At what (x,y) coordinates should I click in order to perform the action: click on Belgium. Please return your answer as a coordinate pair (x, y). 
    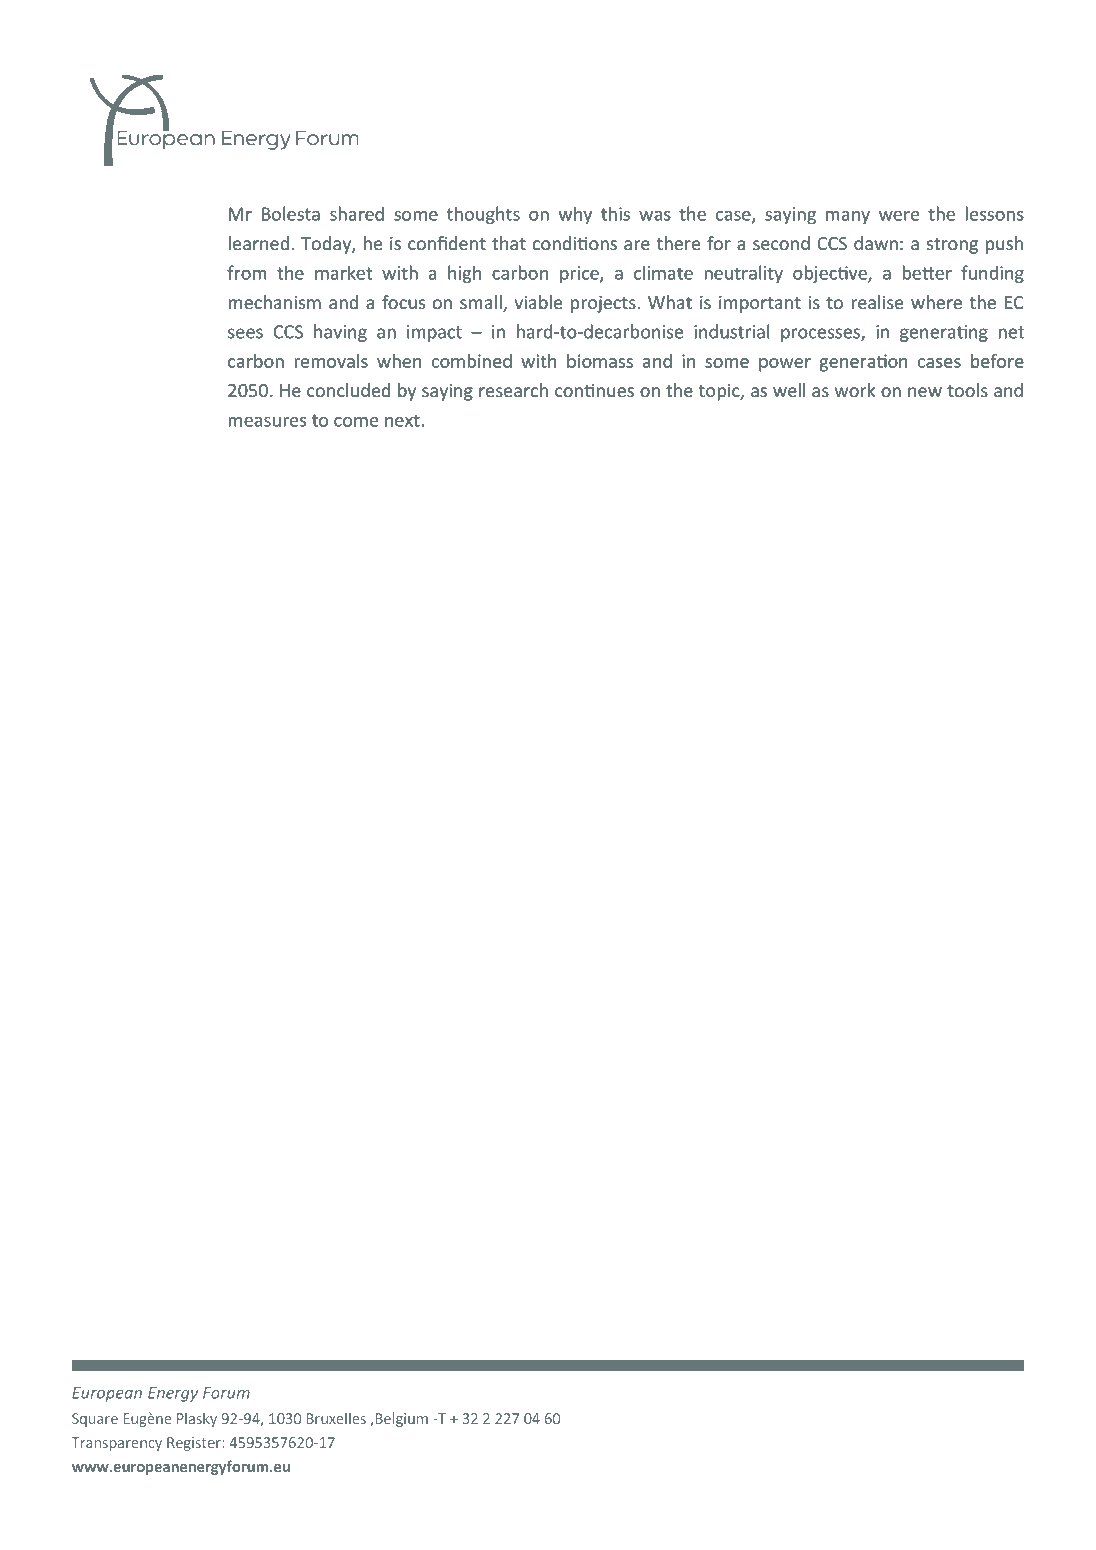
    Looking at the image, I should click on (402, 1419).
